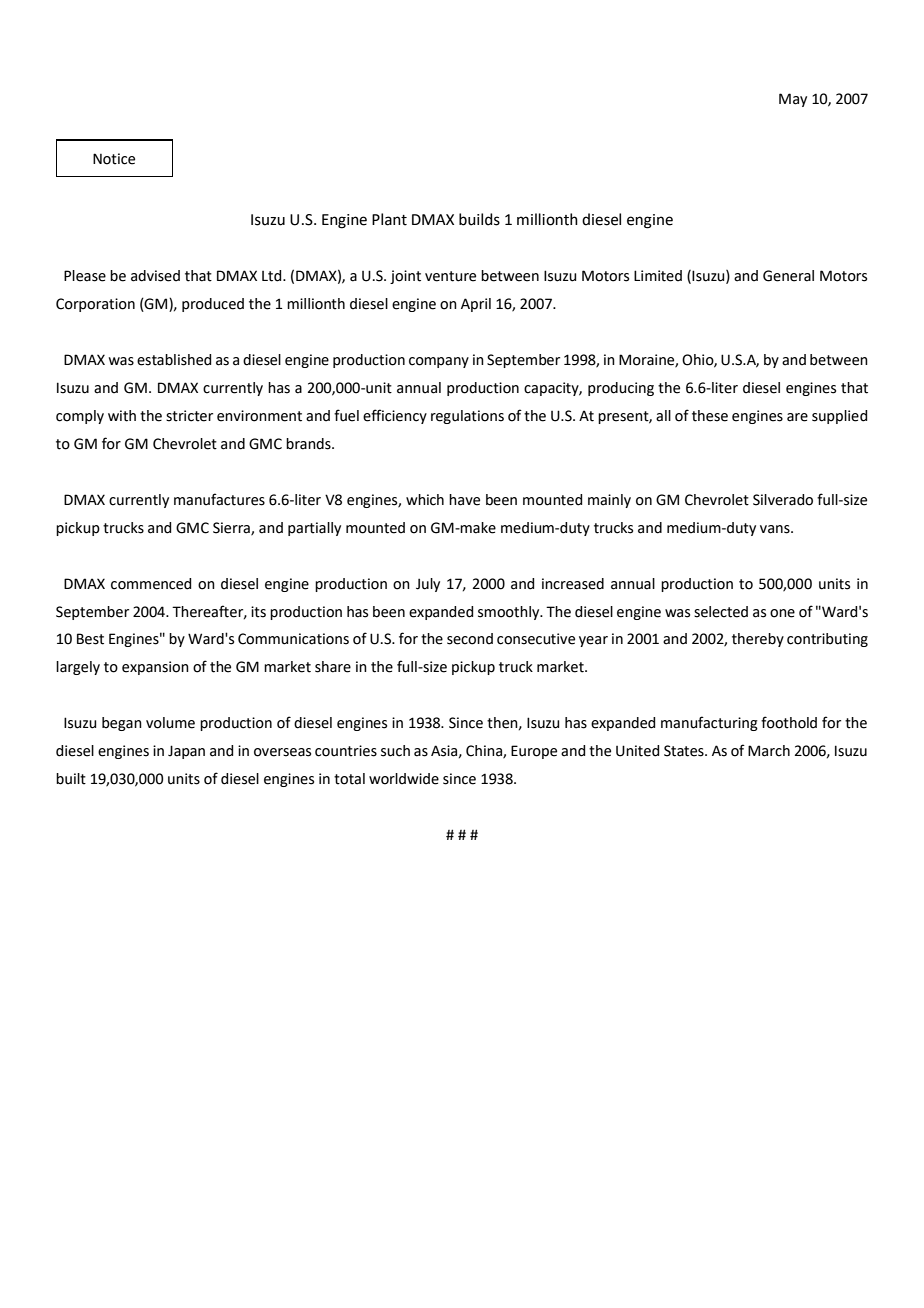 The image size is (924, 1308). I want to click on May, so click(793, 100).
